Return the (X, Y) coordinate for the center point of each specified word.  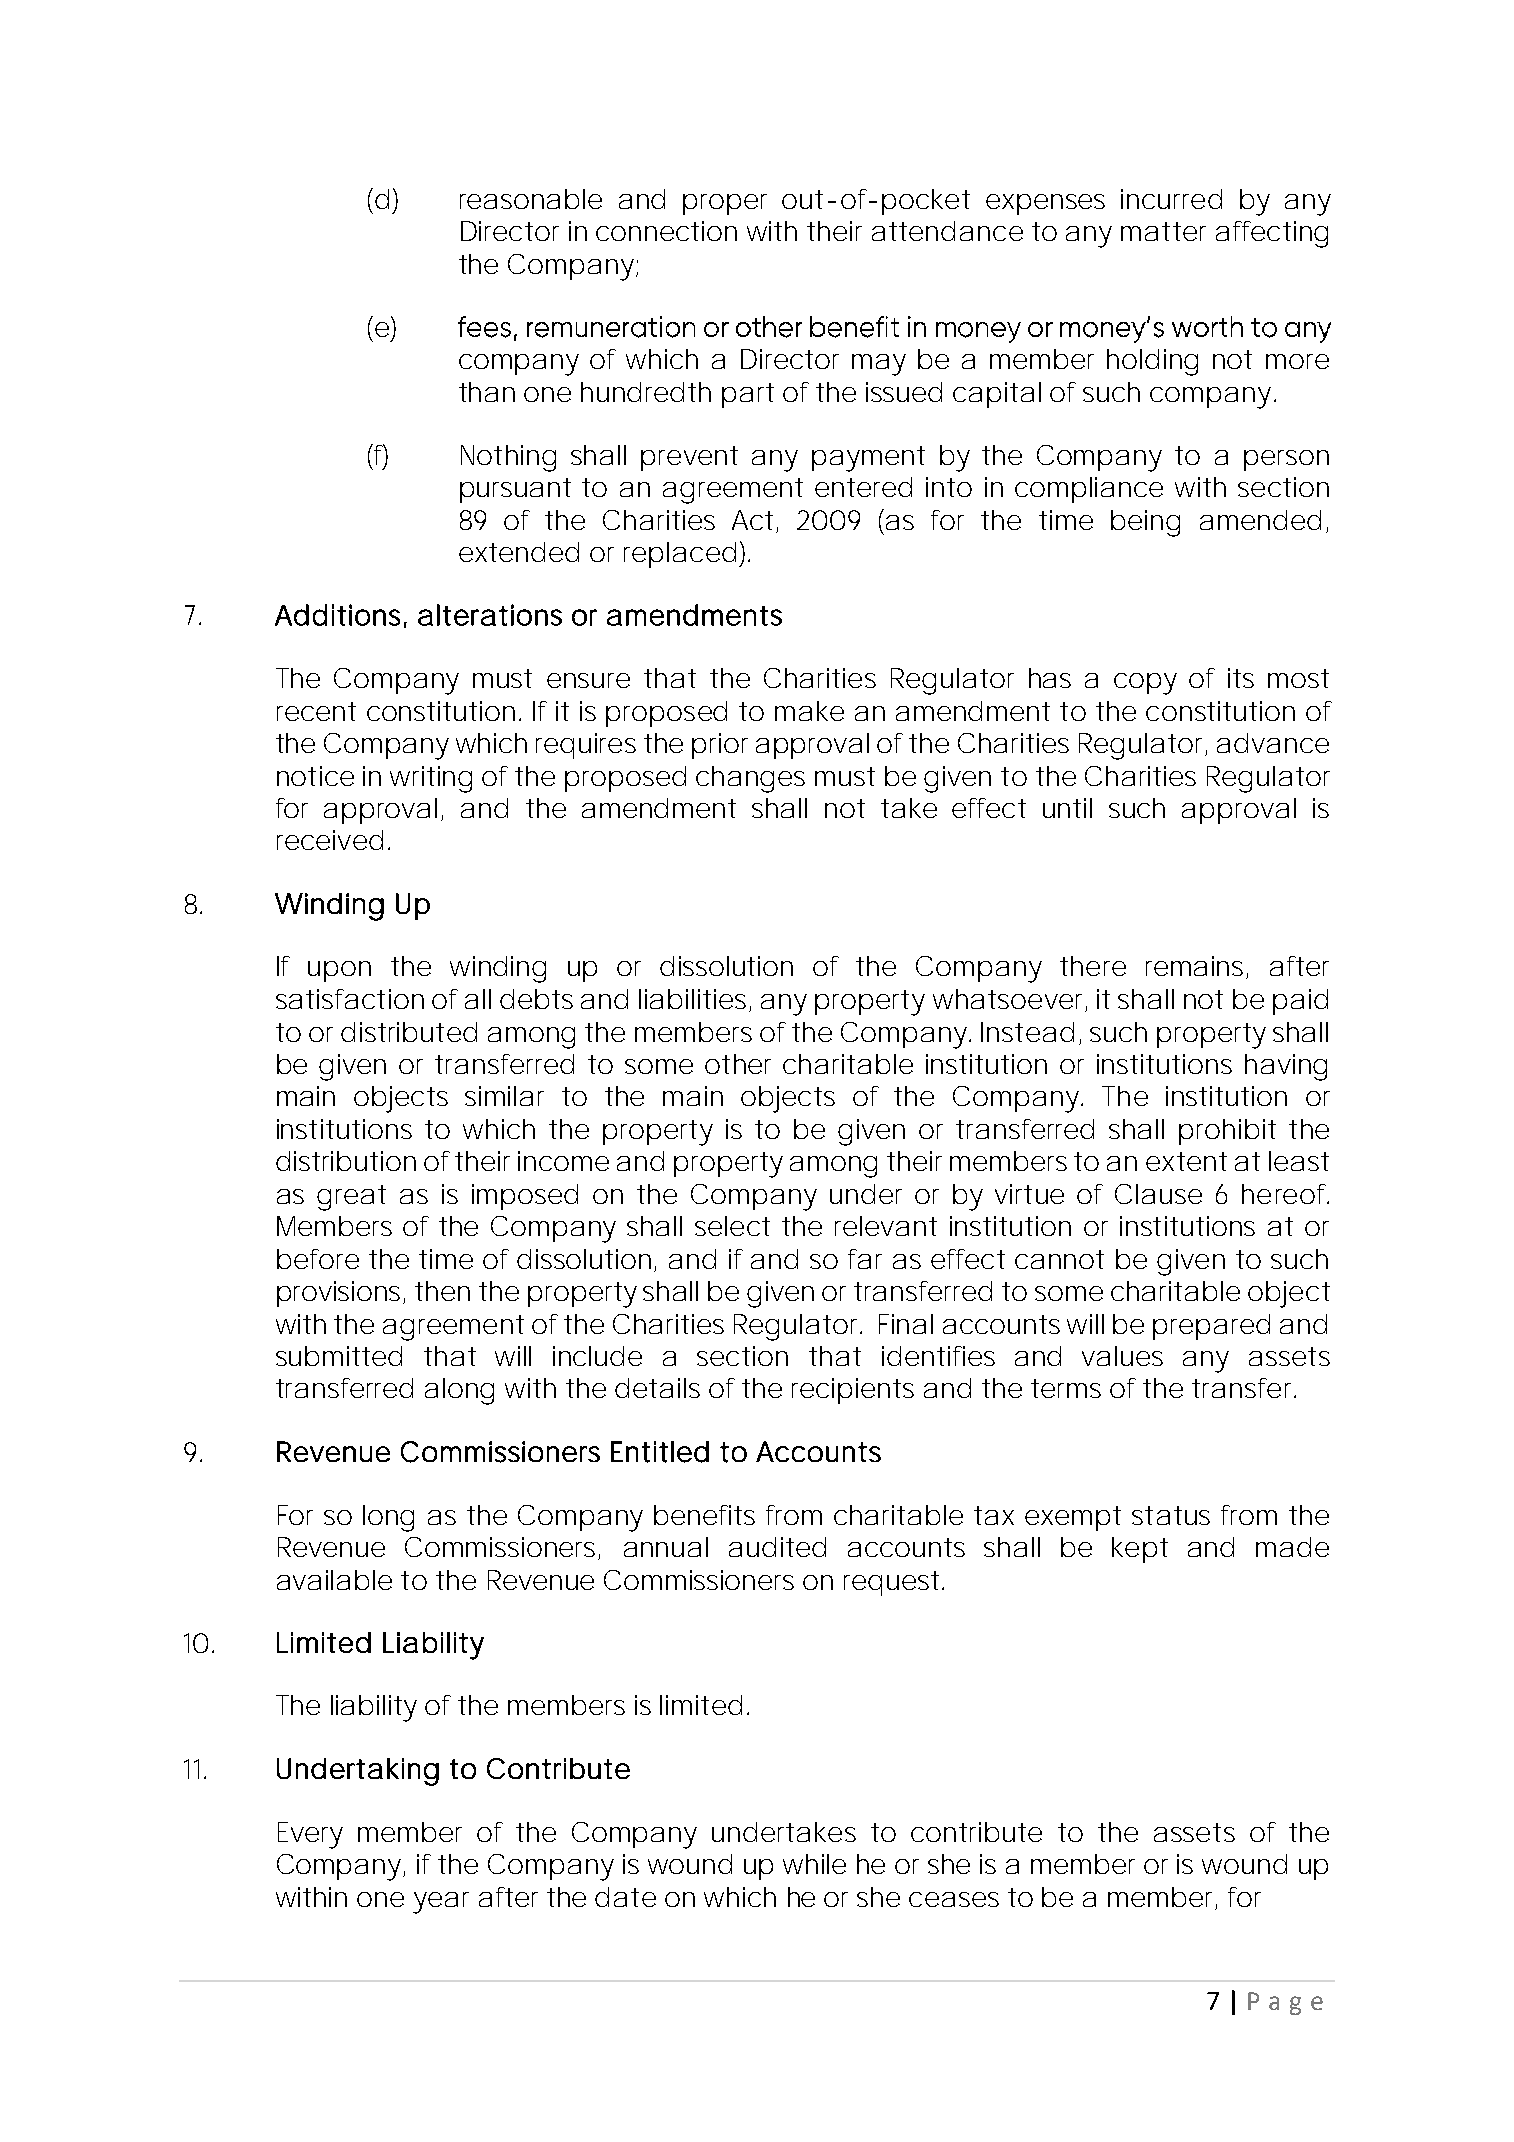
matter (1163, 231)
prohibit (1227, 1132)
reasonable (531, 199)
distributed (409, 1032)
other (738, 1064)
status (1171, 1515)
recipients (853, 1391)
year (441, 1903)
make (809, 711)
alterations (490, 615)
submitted (339, 1356)
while (814, 1864)
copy (1145, 684)
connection (666, 231)
